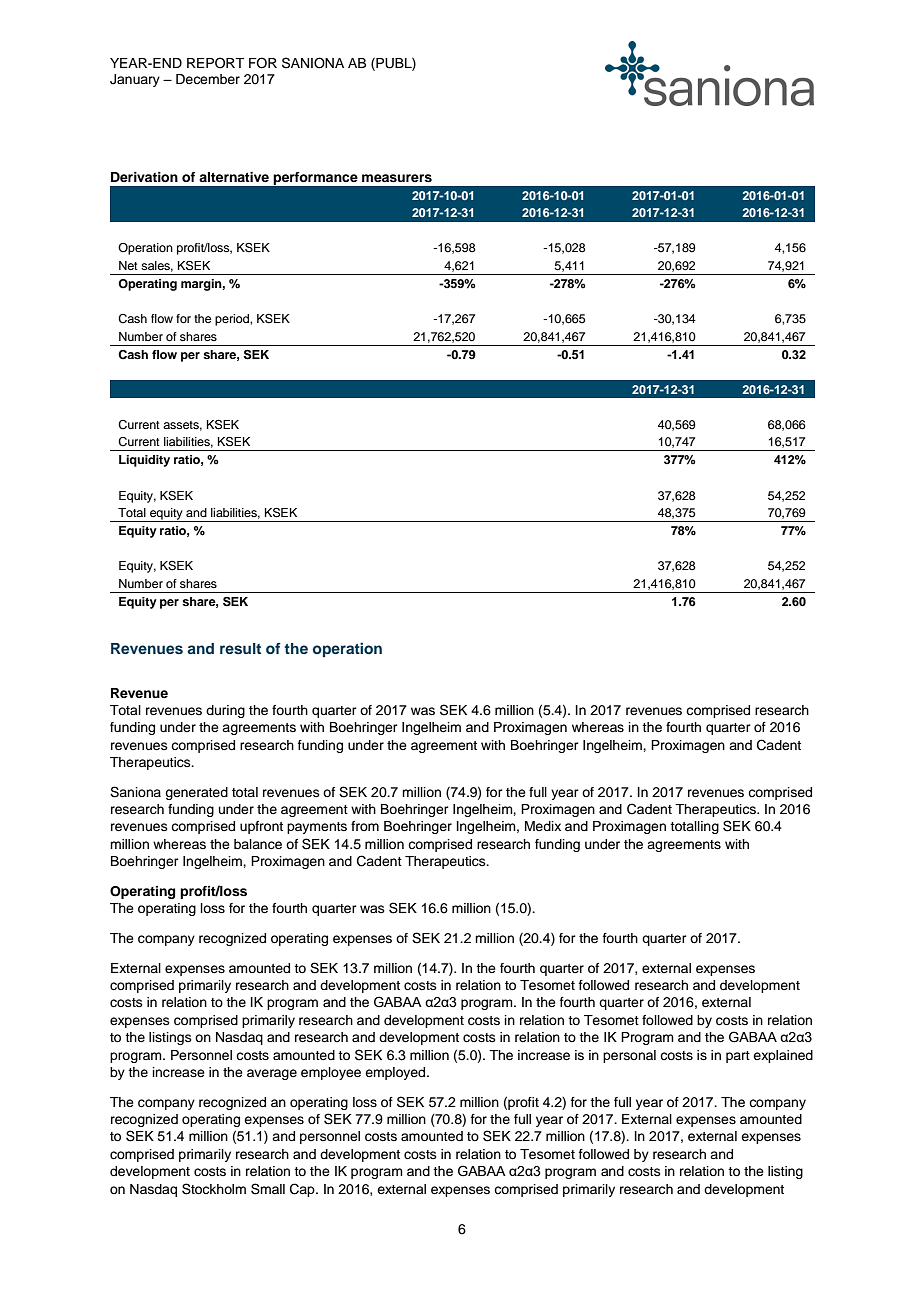  What do you see at coordinates (225, 711) in the image?
I see `during` at bounding box center [225, 711].
